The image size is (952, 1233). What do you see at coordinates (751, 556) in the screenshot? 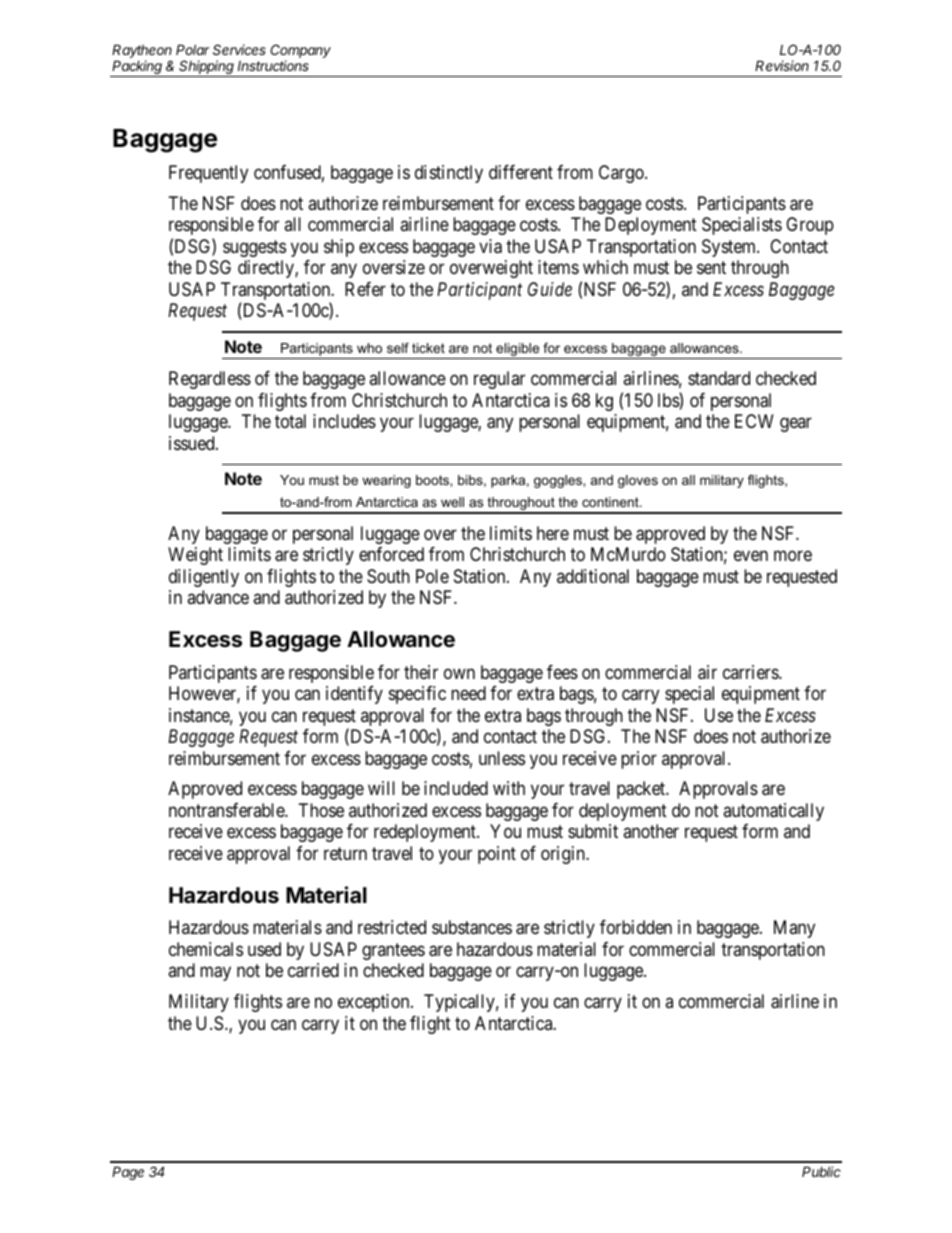
I see `even` at bounding box center [751, 556].
